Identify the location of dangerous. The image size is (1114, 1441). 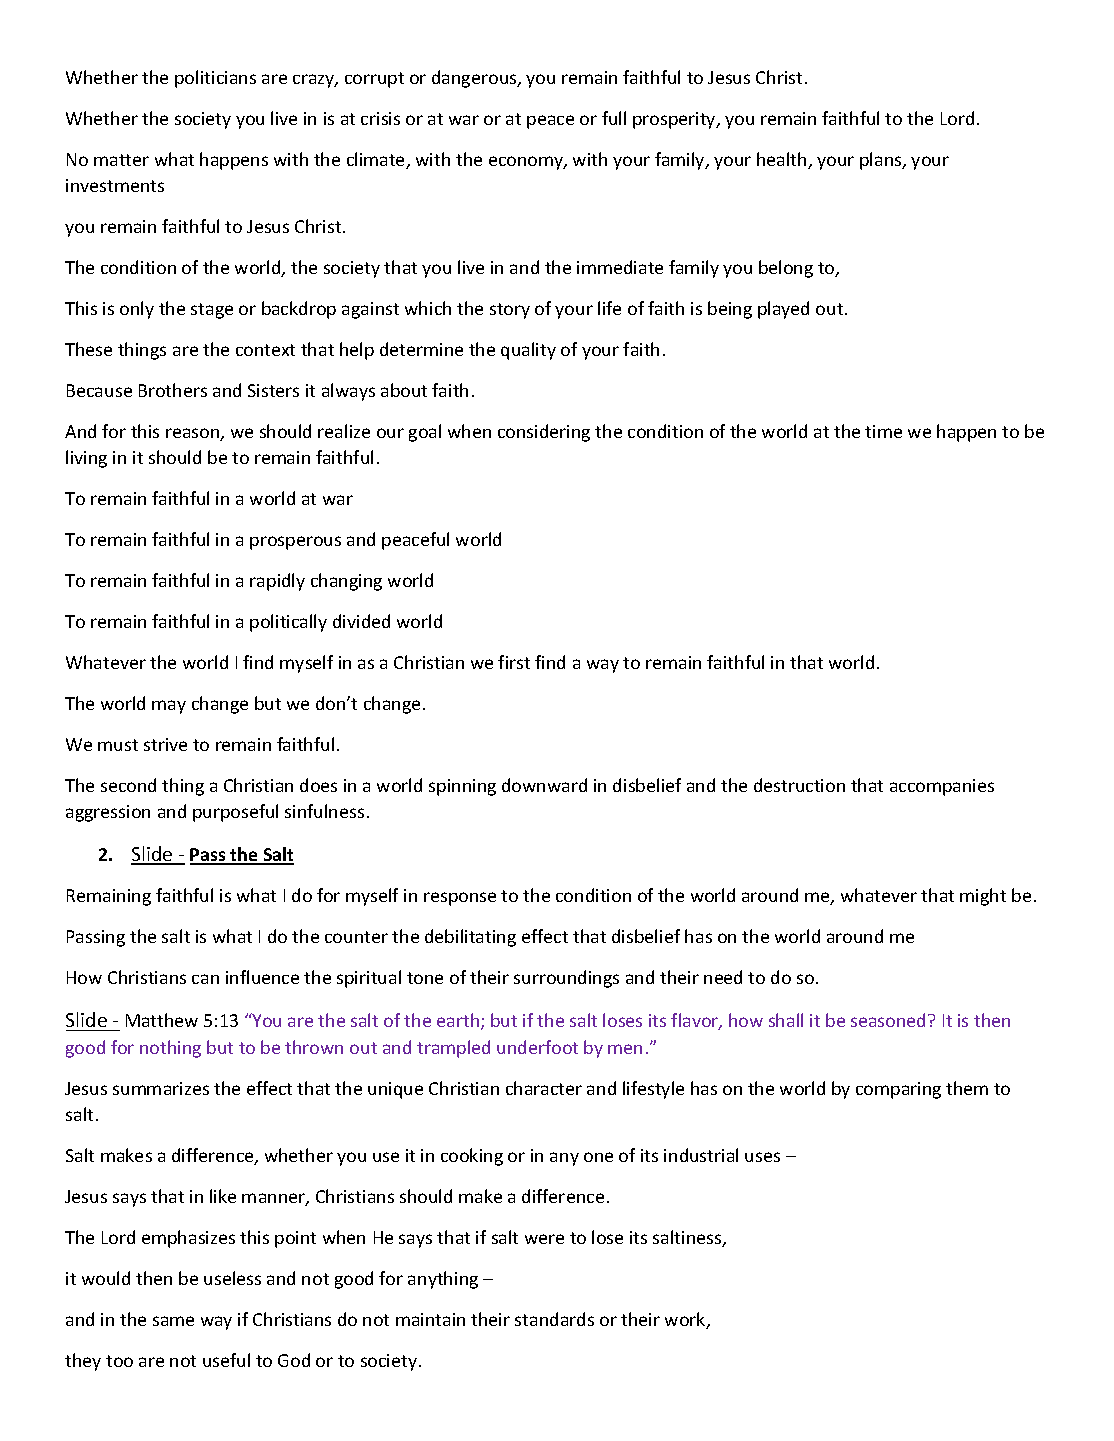
(475, 79).
